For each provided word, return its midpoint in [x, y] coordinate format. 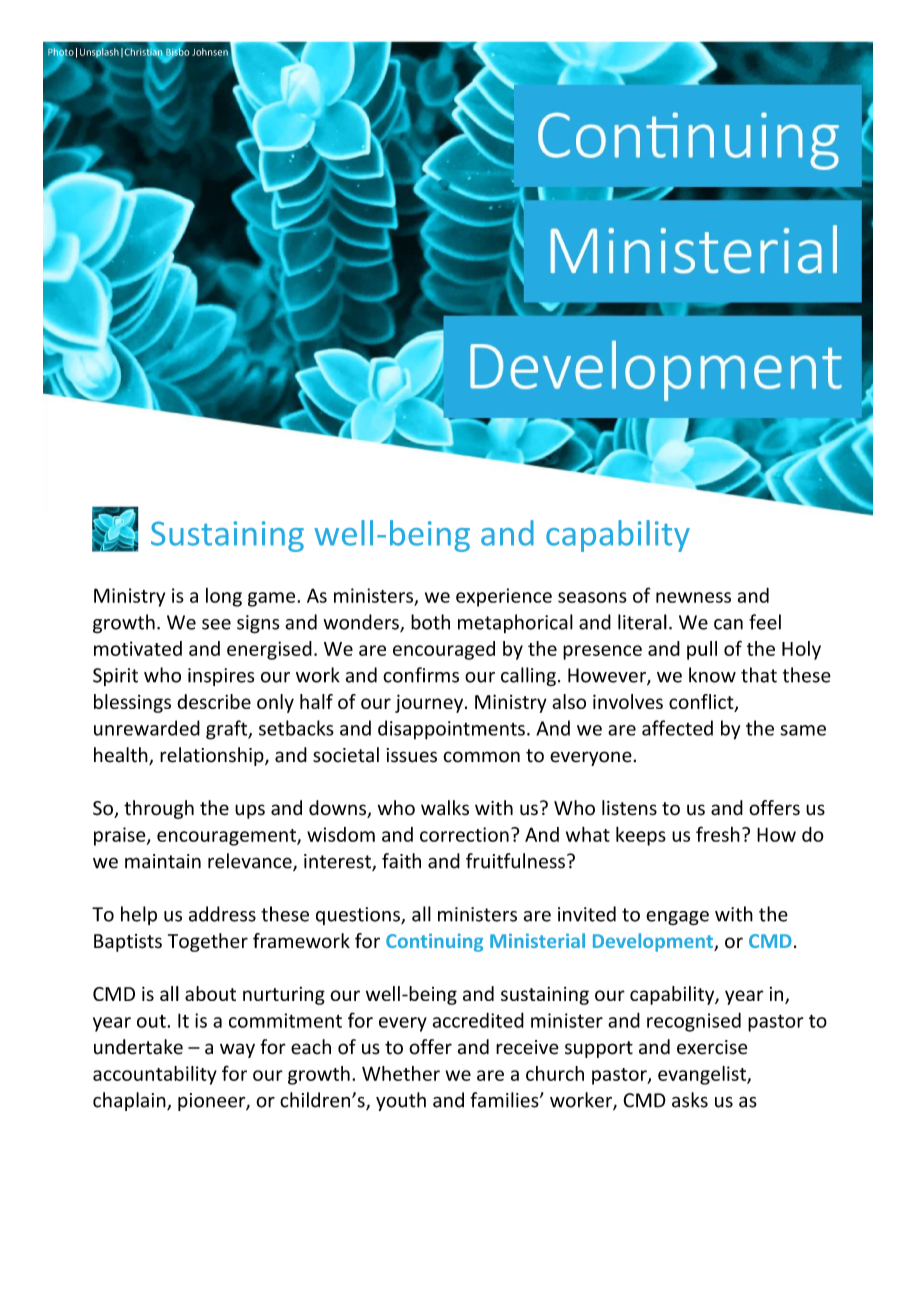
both [430, 622]
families [505, 1100]
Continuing [434, 942]
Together [208, 942]
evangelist [703, 1075]
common [481, 757]
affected [677, 728]
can [728, 624]
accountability [155, 1075]
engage [677, 918]
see [216, 624]
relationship [213, 756]
